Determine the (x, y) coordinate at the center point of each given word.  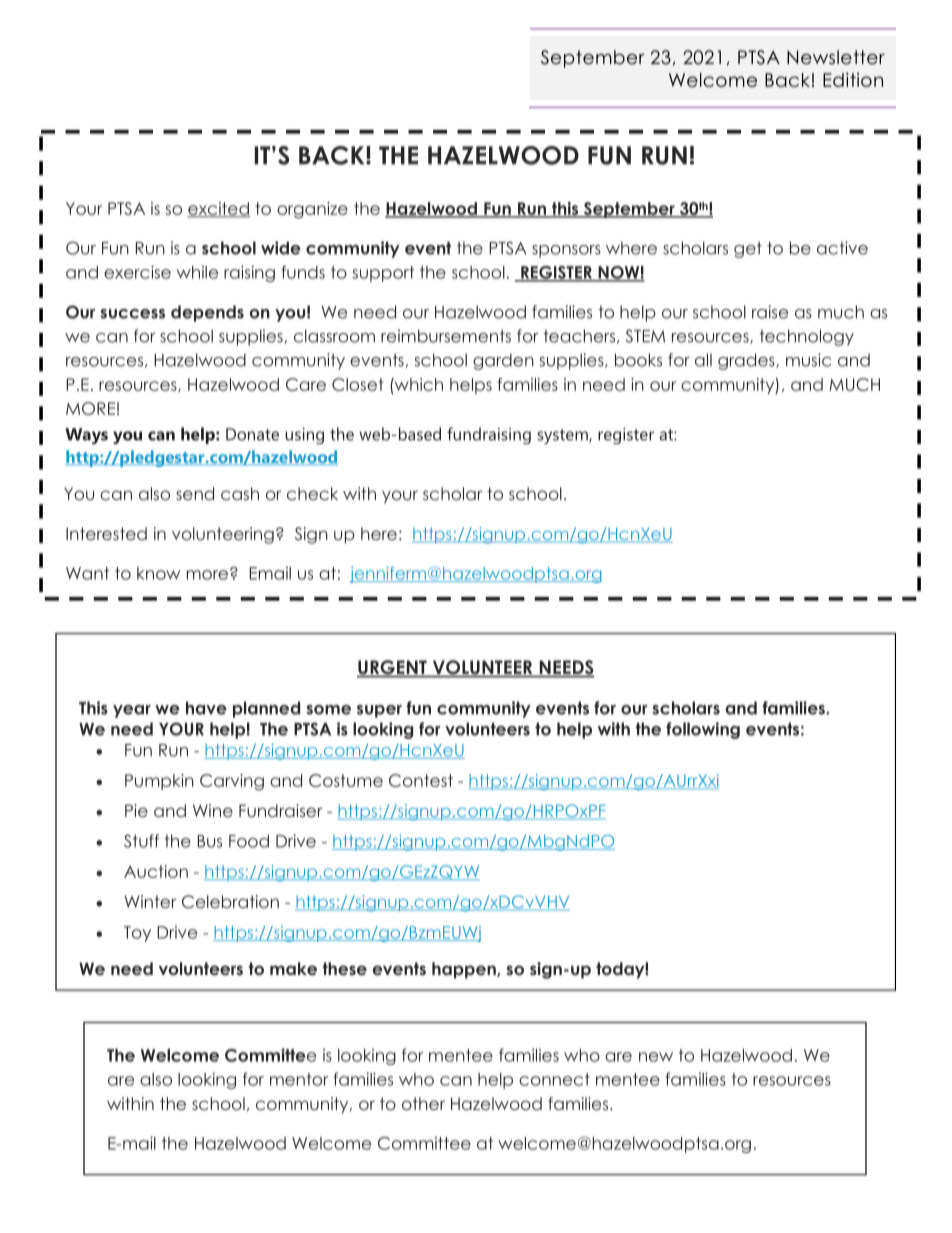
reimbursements (446, 336)
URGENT (393, 668)
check (312, 493)
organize (312, 210)
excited (218, 209)
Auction (156, 871)
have (206, 708)
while (197, 272)
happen (465, 970)
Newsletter (836, 57)
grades (747, 361)
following (703, 730)
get (748, 250)
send (195, 493)
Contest (421, 780)
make (293, 968)
